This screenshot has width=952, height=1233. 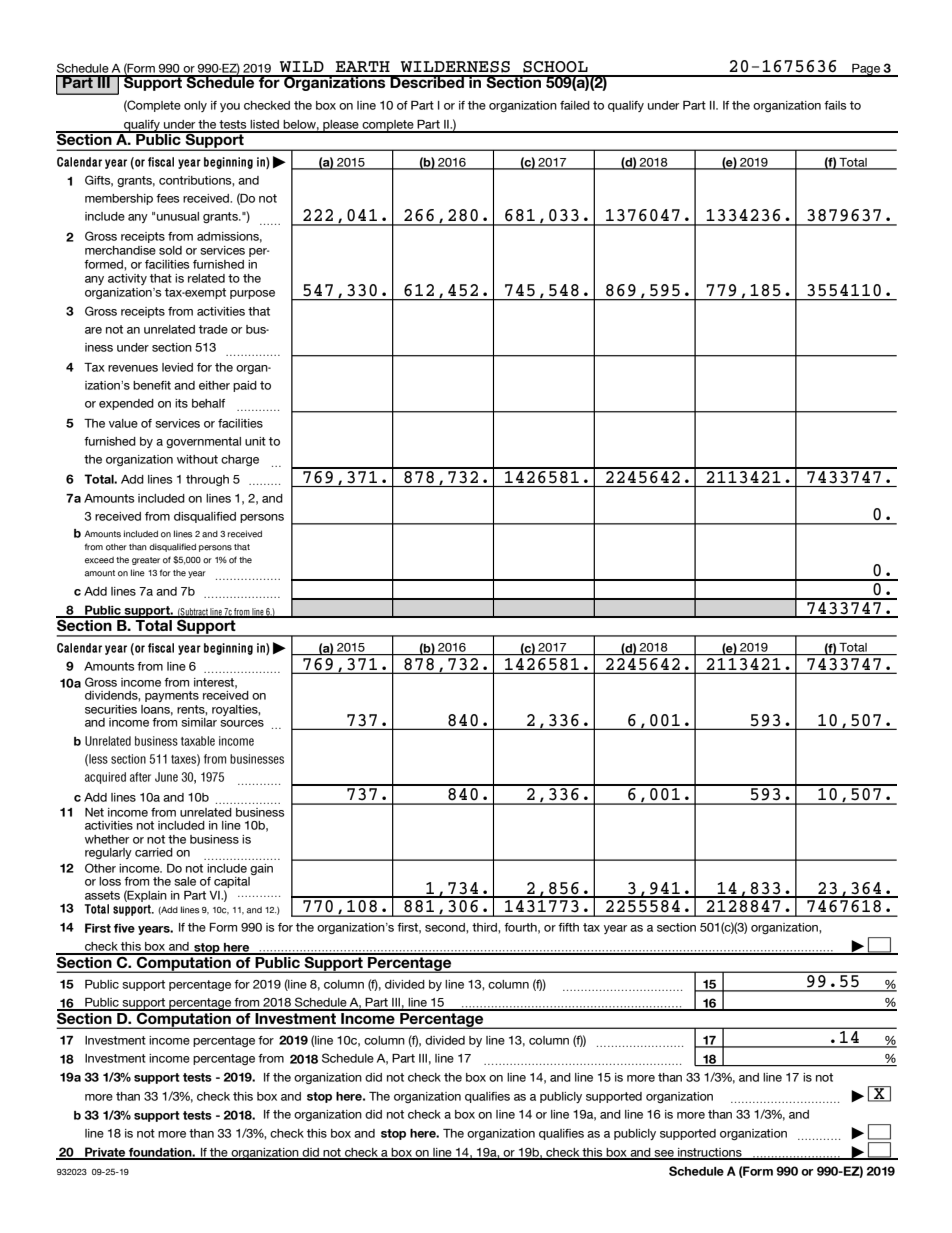 What do you see at coordinates (185, 881) in the screenshot?
I see `sale` at bounding box center [185, 881].
